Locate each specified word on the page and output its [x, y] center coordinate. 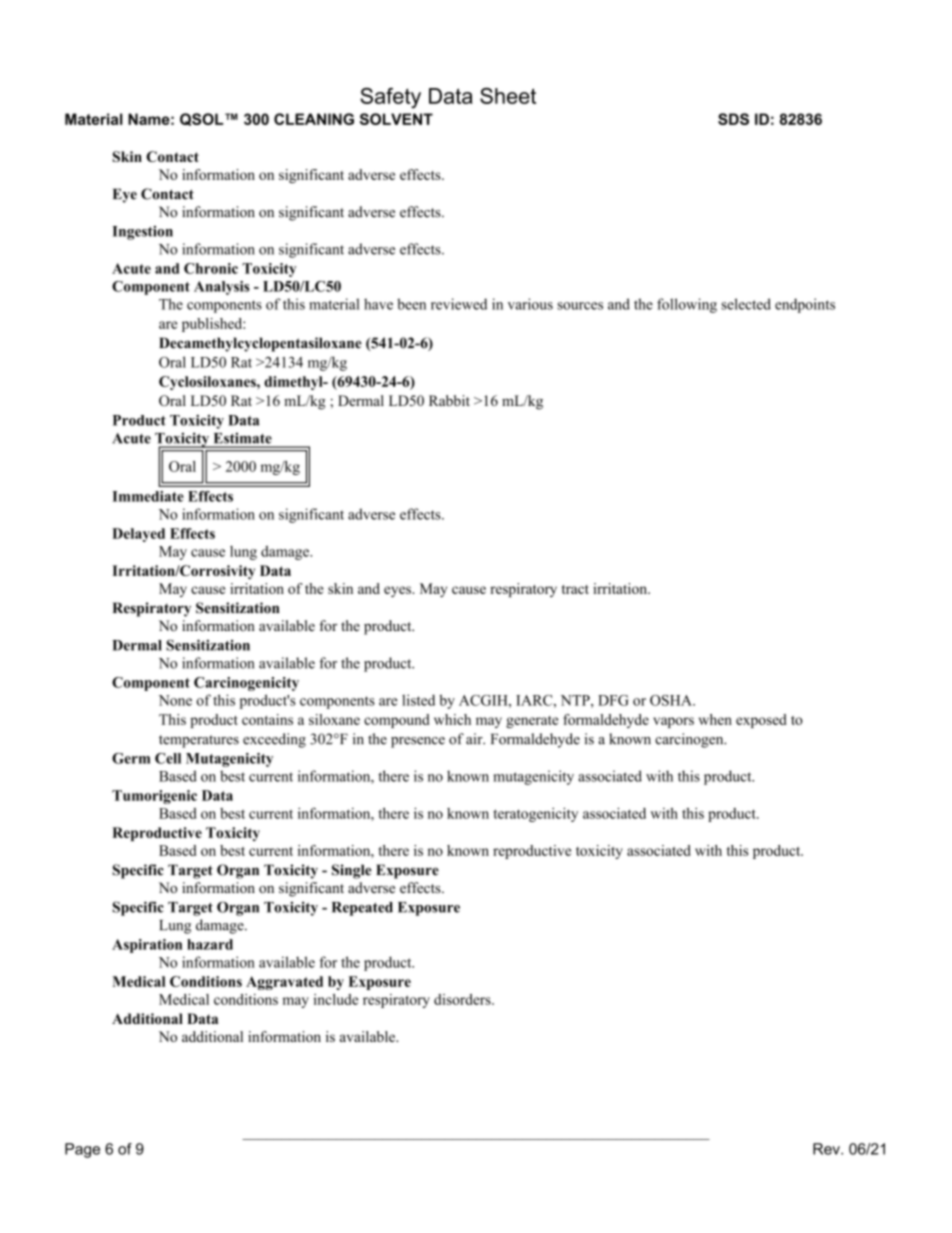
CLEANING [314, 119]
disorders [463, 999]
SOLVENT [396, 119]
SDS [733, 119]
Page [82, 1150]
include [335, 999]
